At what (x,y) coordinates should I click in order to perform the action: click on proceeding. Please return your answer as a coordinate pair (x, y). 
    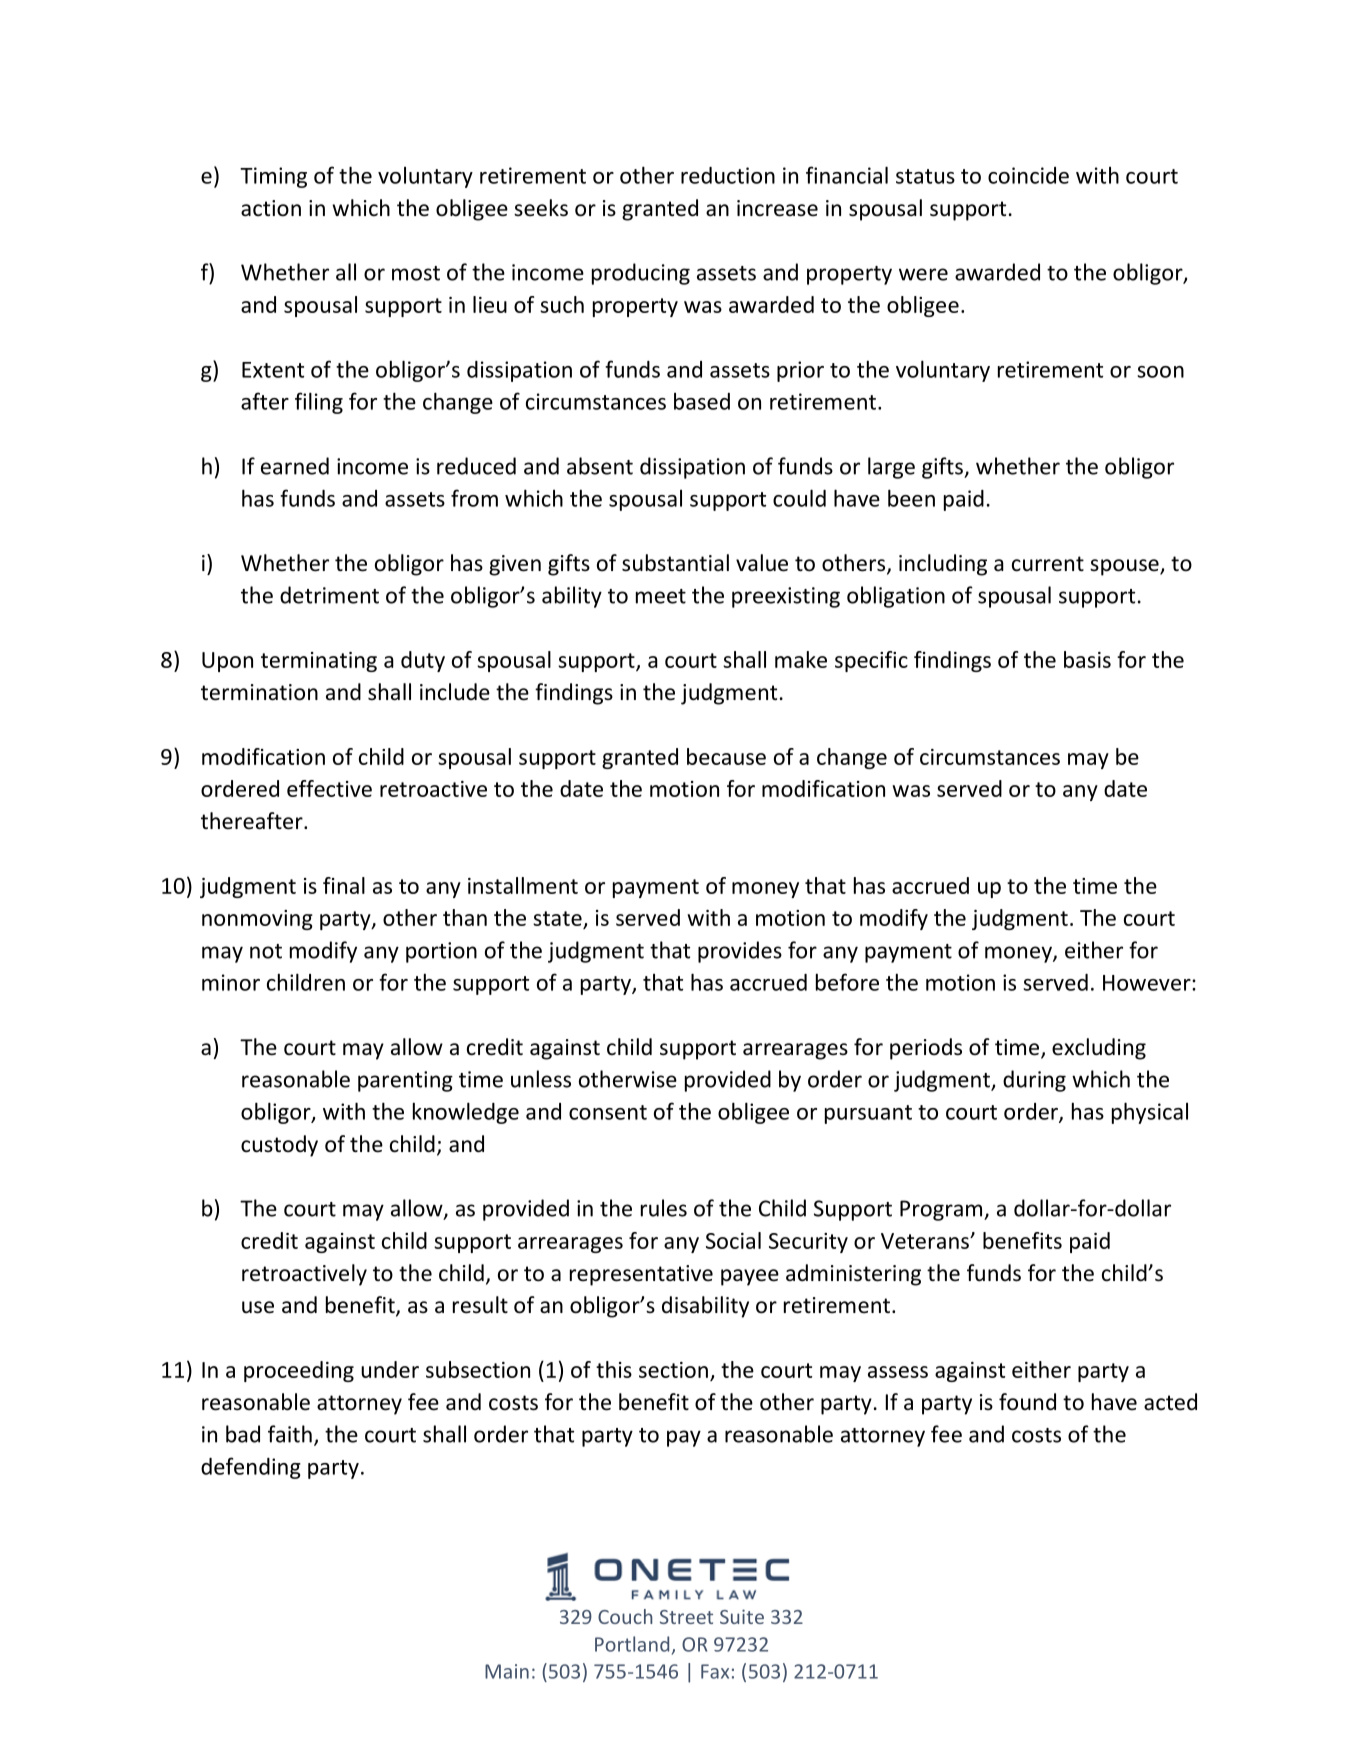
    Looking at the image, I should click on (299, 1371).
